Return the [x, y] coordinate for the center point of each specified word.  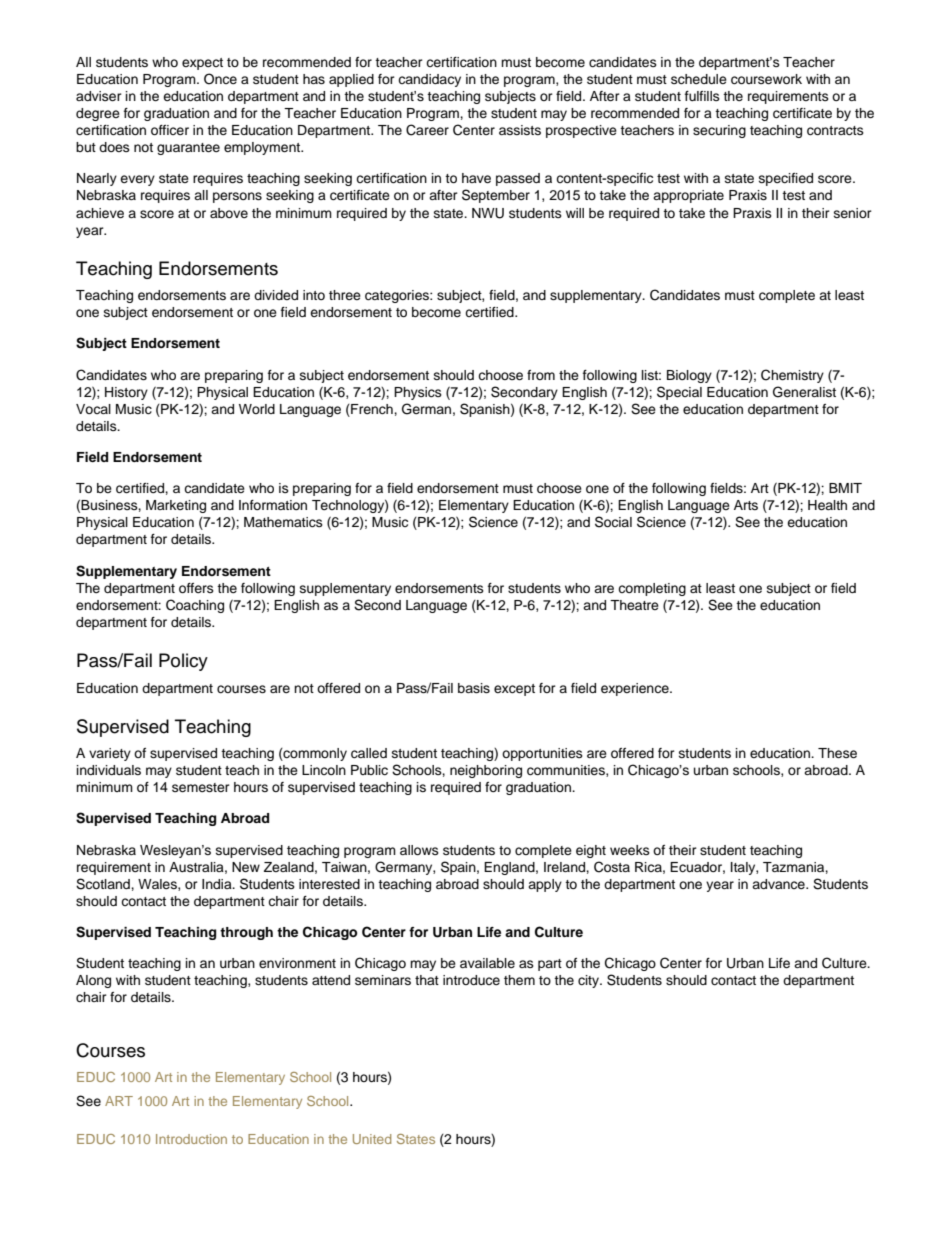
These [837, 753]
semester [201, 787]
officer [170, 130]
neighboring [486, 771]
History [126, 393]
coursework [766, 79]
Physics [418, 393]
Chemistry [792, 376]
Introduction [191, 1139]
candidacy [429, 80]
